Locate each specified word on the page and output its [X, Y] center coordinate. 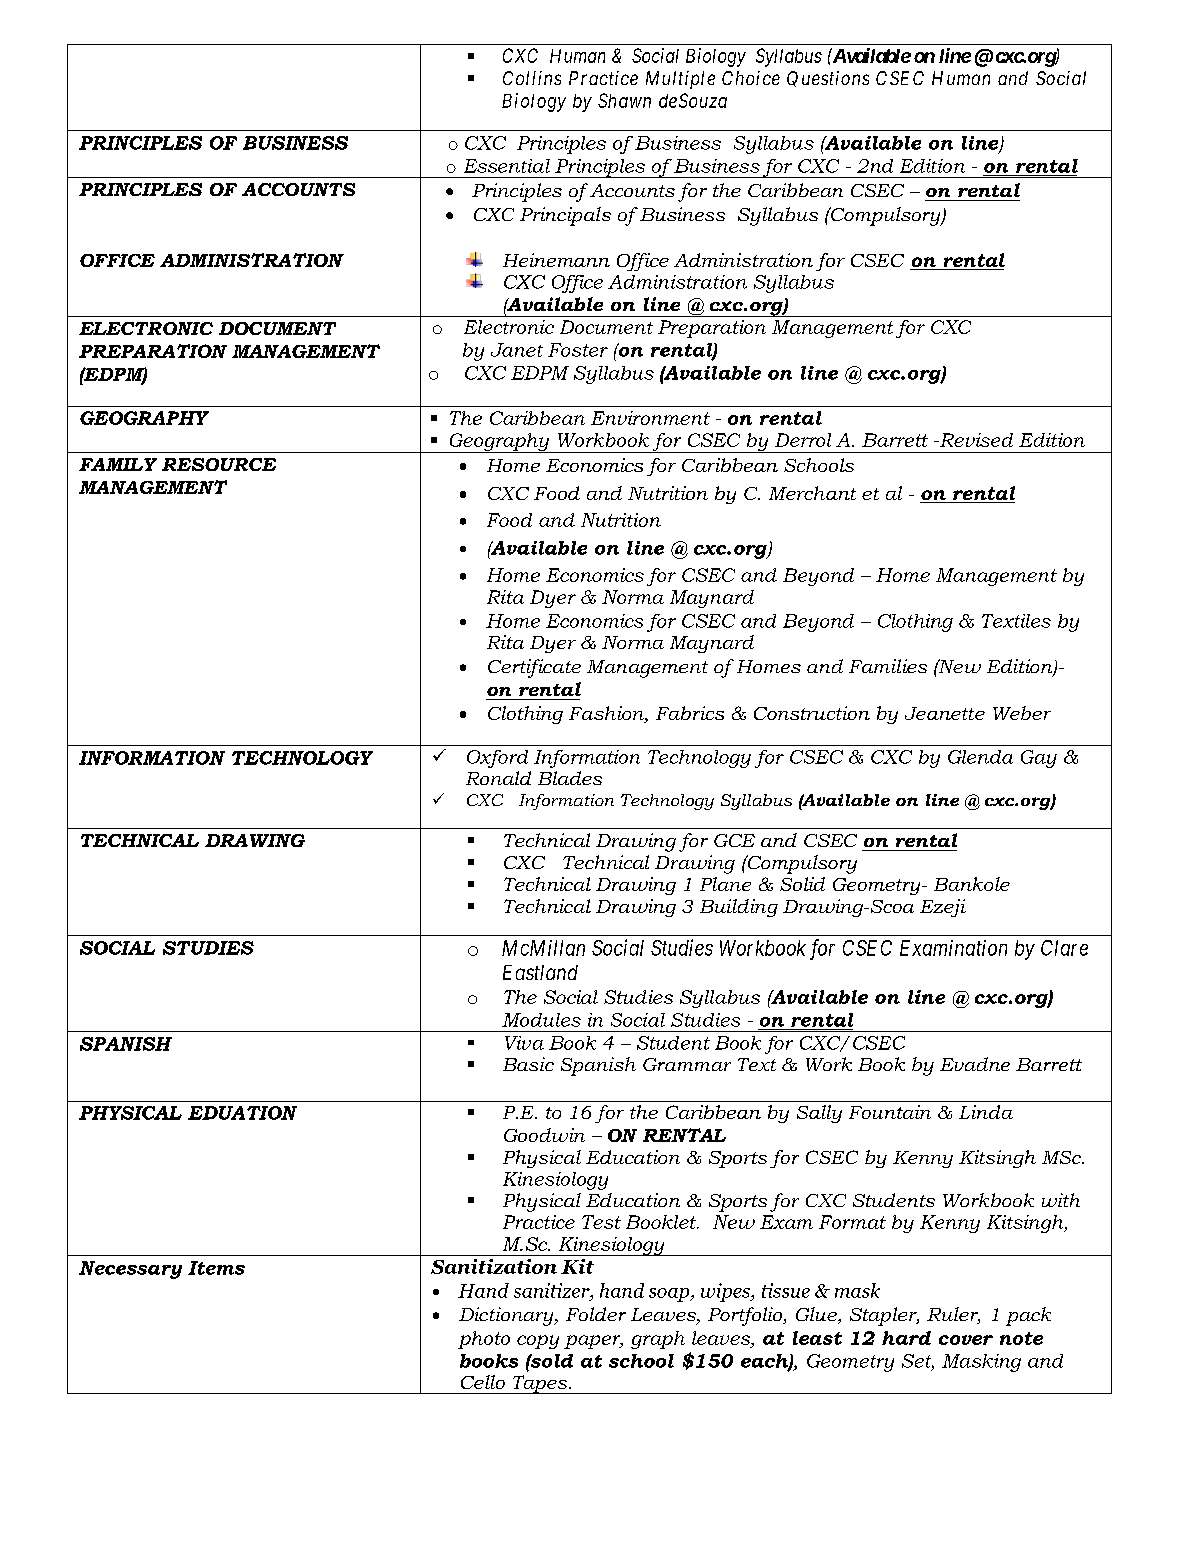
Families [888, 666]
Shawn [624, 100]
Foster [578, 350]
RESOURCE [219, 464]
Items [216, 1268]
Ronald [498, 778]
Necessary [130, 1270]
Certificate [534, 668]
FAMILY [118, 464]
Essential [507, 166]
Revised [975, 440]
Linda [986, 1112]
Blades [570, 778]
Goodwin [544, 1135]
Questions [828, 79]
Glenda [980, 757]
